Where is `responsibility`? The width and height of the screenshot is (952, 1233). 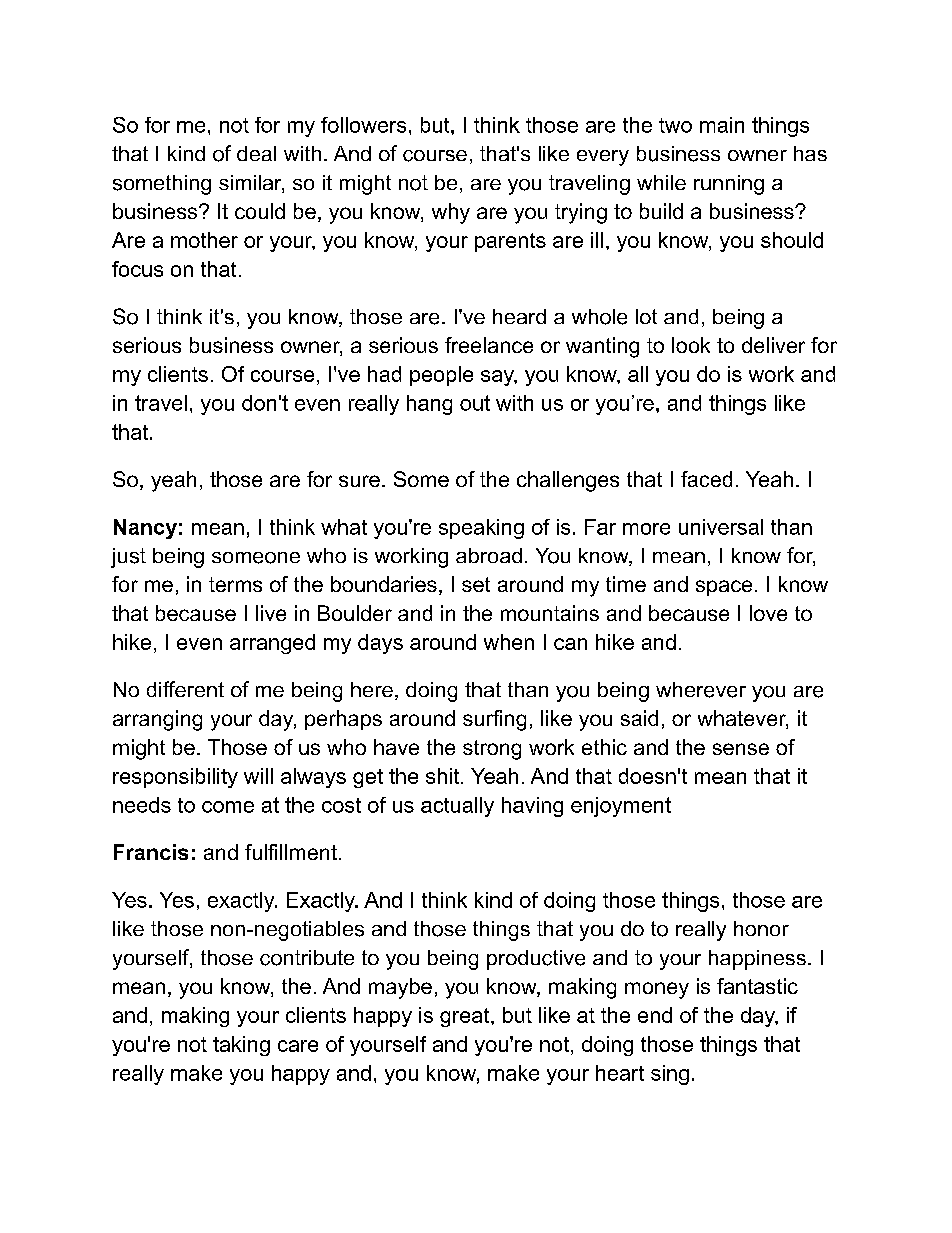 responsibility is located at coordinates (175, 778).
